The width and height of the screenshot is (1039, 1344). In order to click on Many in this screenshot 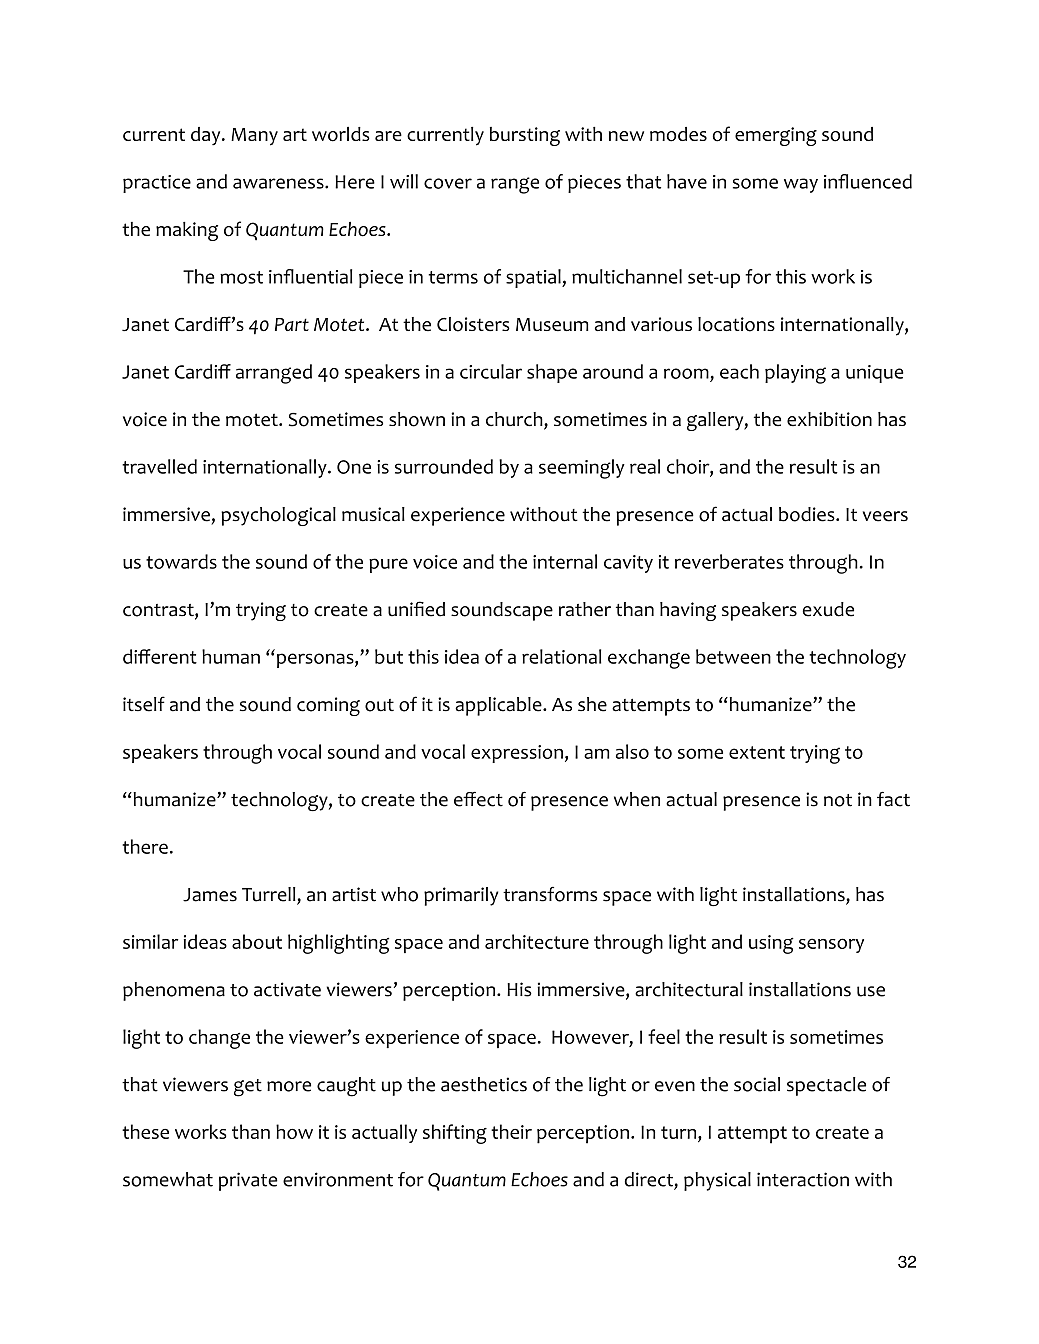, I will do `click(254, 137)`.
